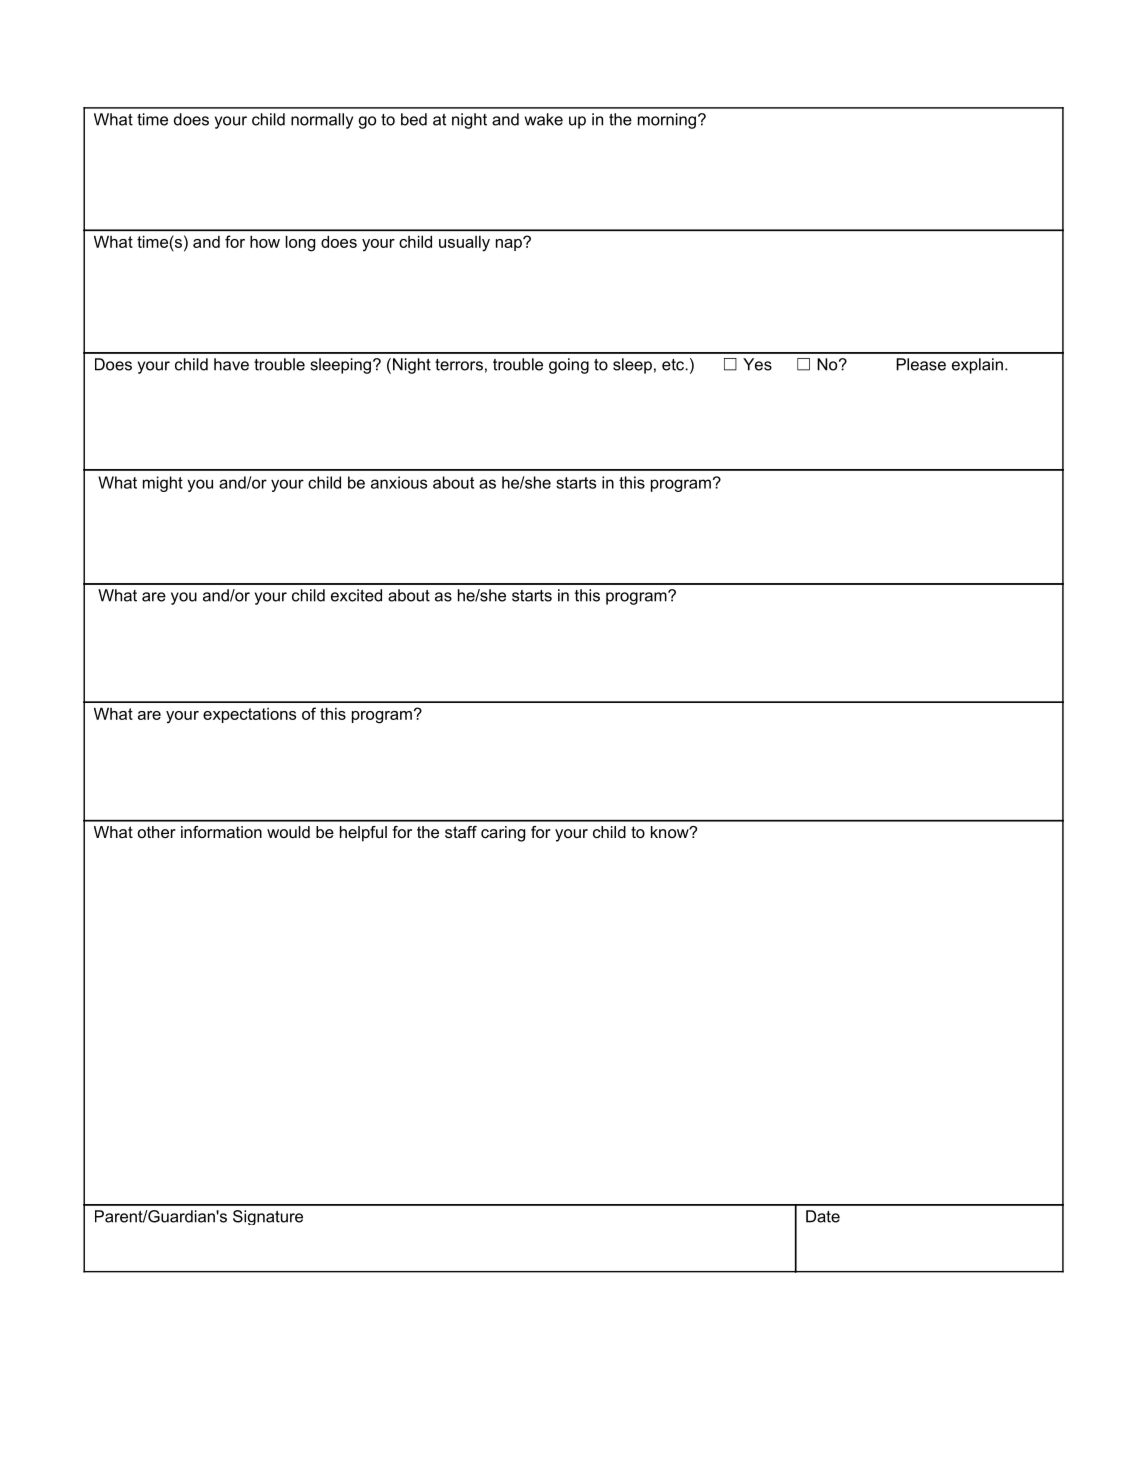 The height and width of the screenshot is (1470, 1136). What do you see at coordinates (667, 121) in the screenshot?
I see `morning` at bounding box center [667, 121].
